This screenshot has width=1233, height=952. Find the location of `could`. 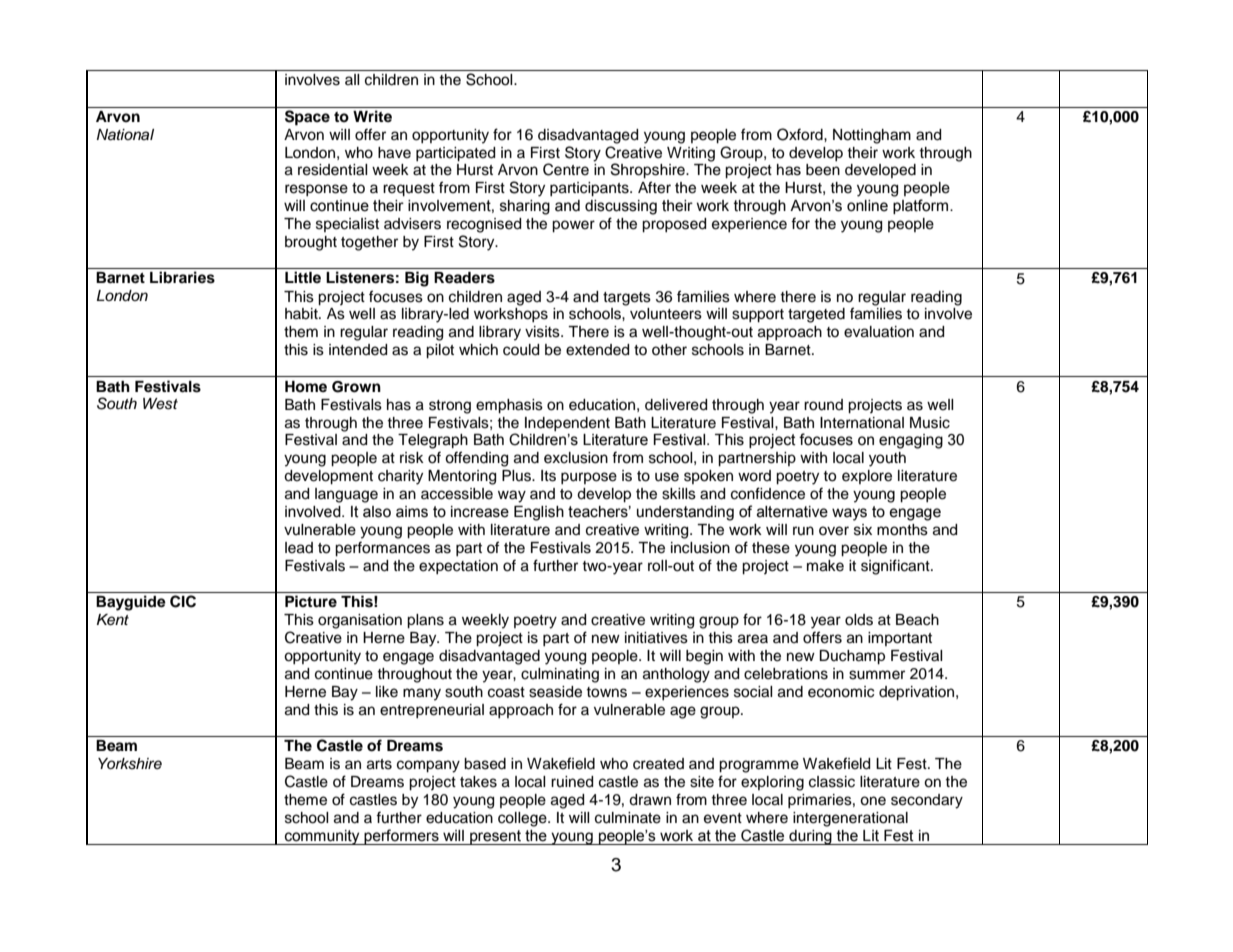

could is located at coordinates (521, 350).
